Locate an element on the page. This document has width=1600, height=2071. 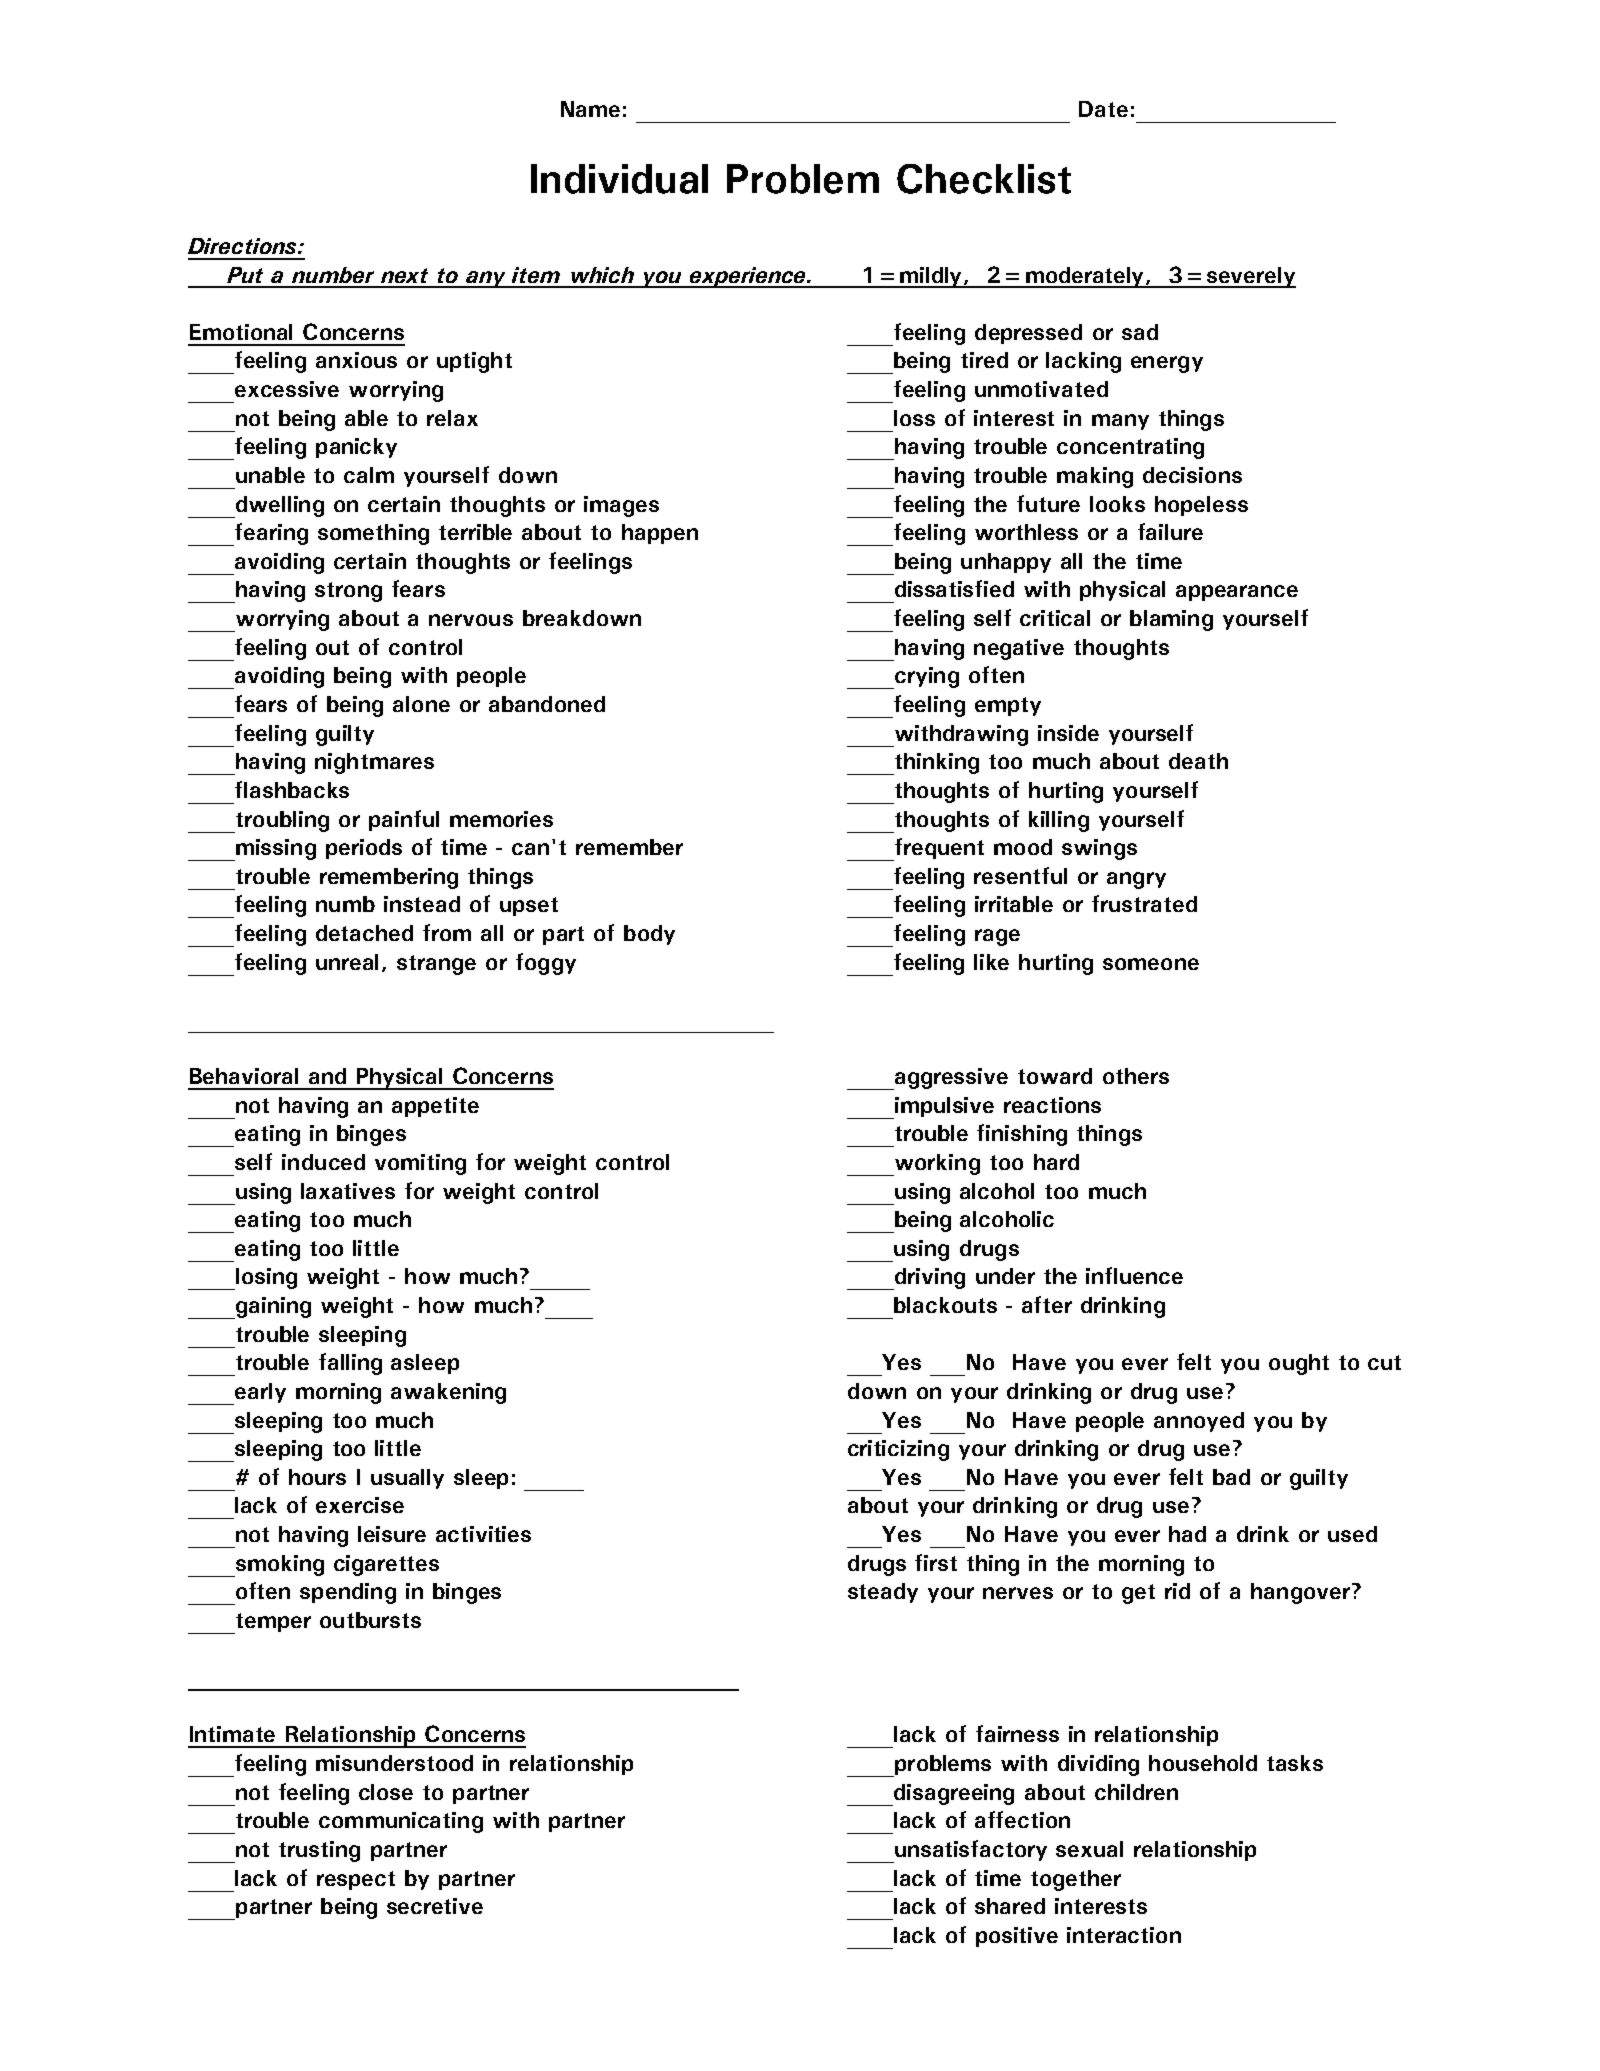
respect is located at coordinates (356, 1880).
